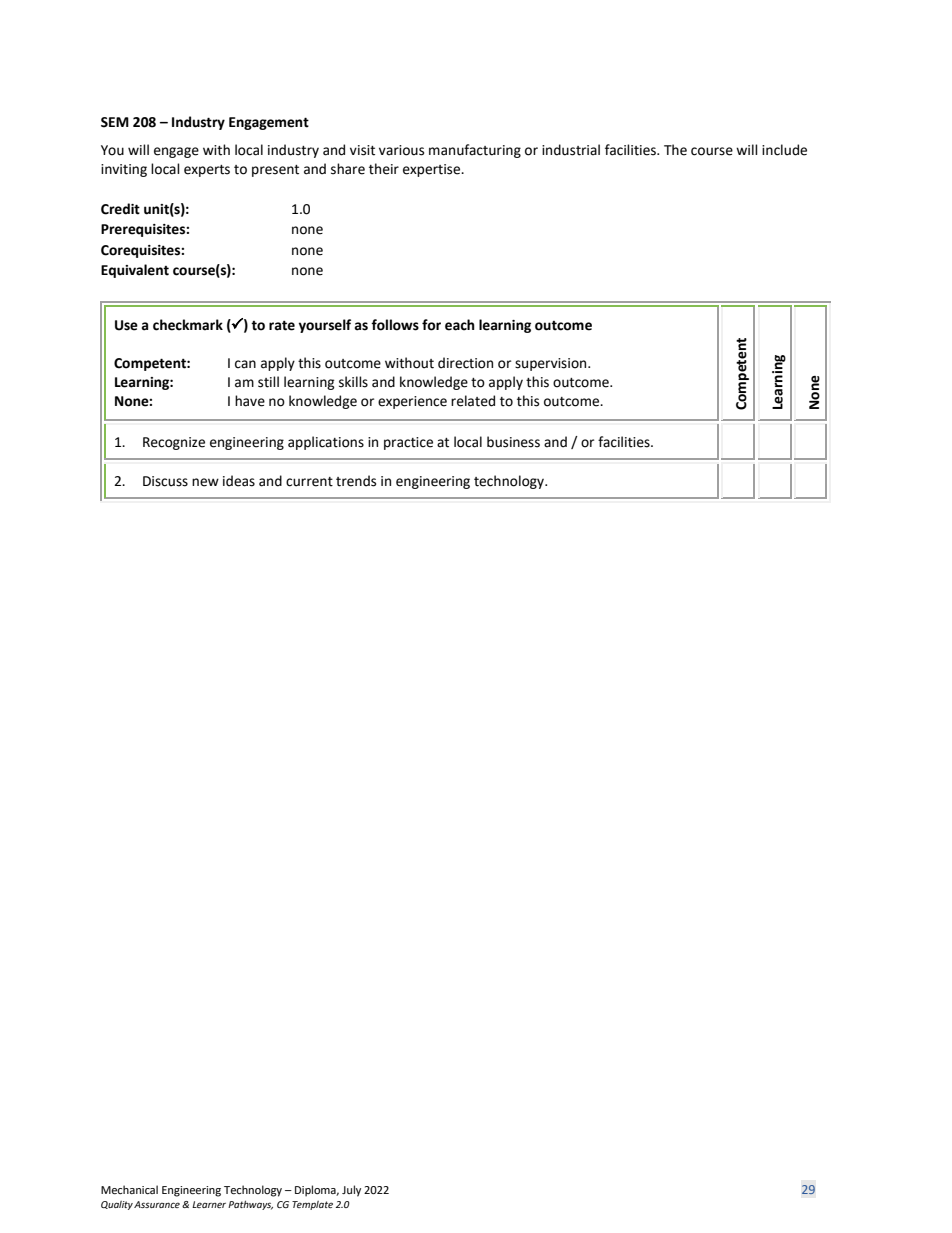  What do you see at coordinates (312, 1205) in the document?
I see `Template` at bounding box center [312, 1205].
